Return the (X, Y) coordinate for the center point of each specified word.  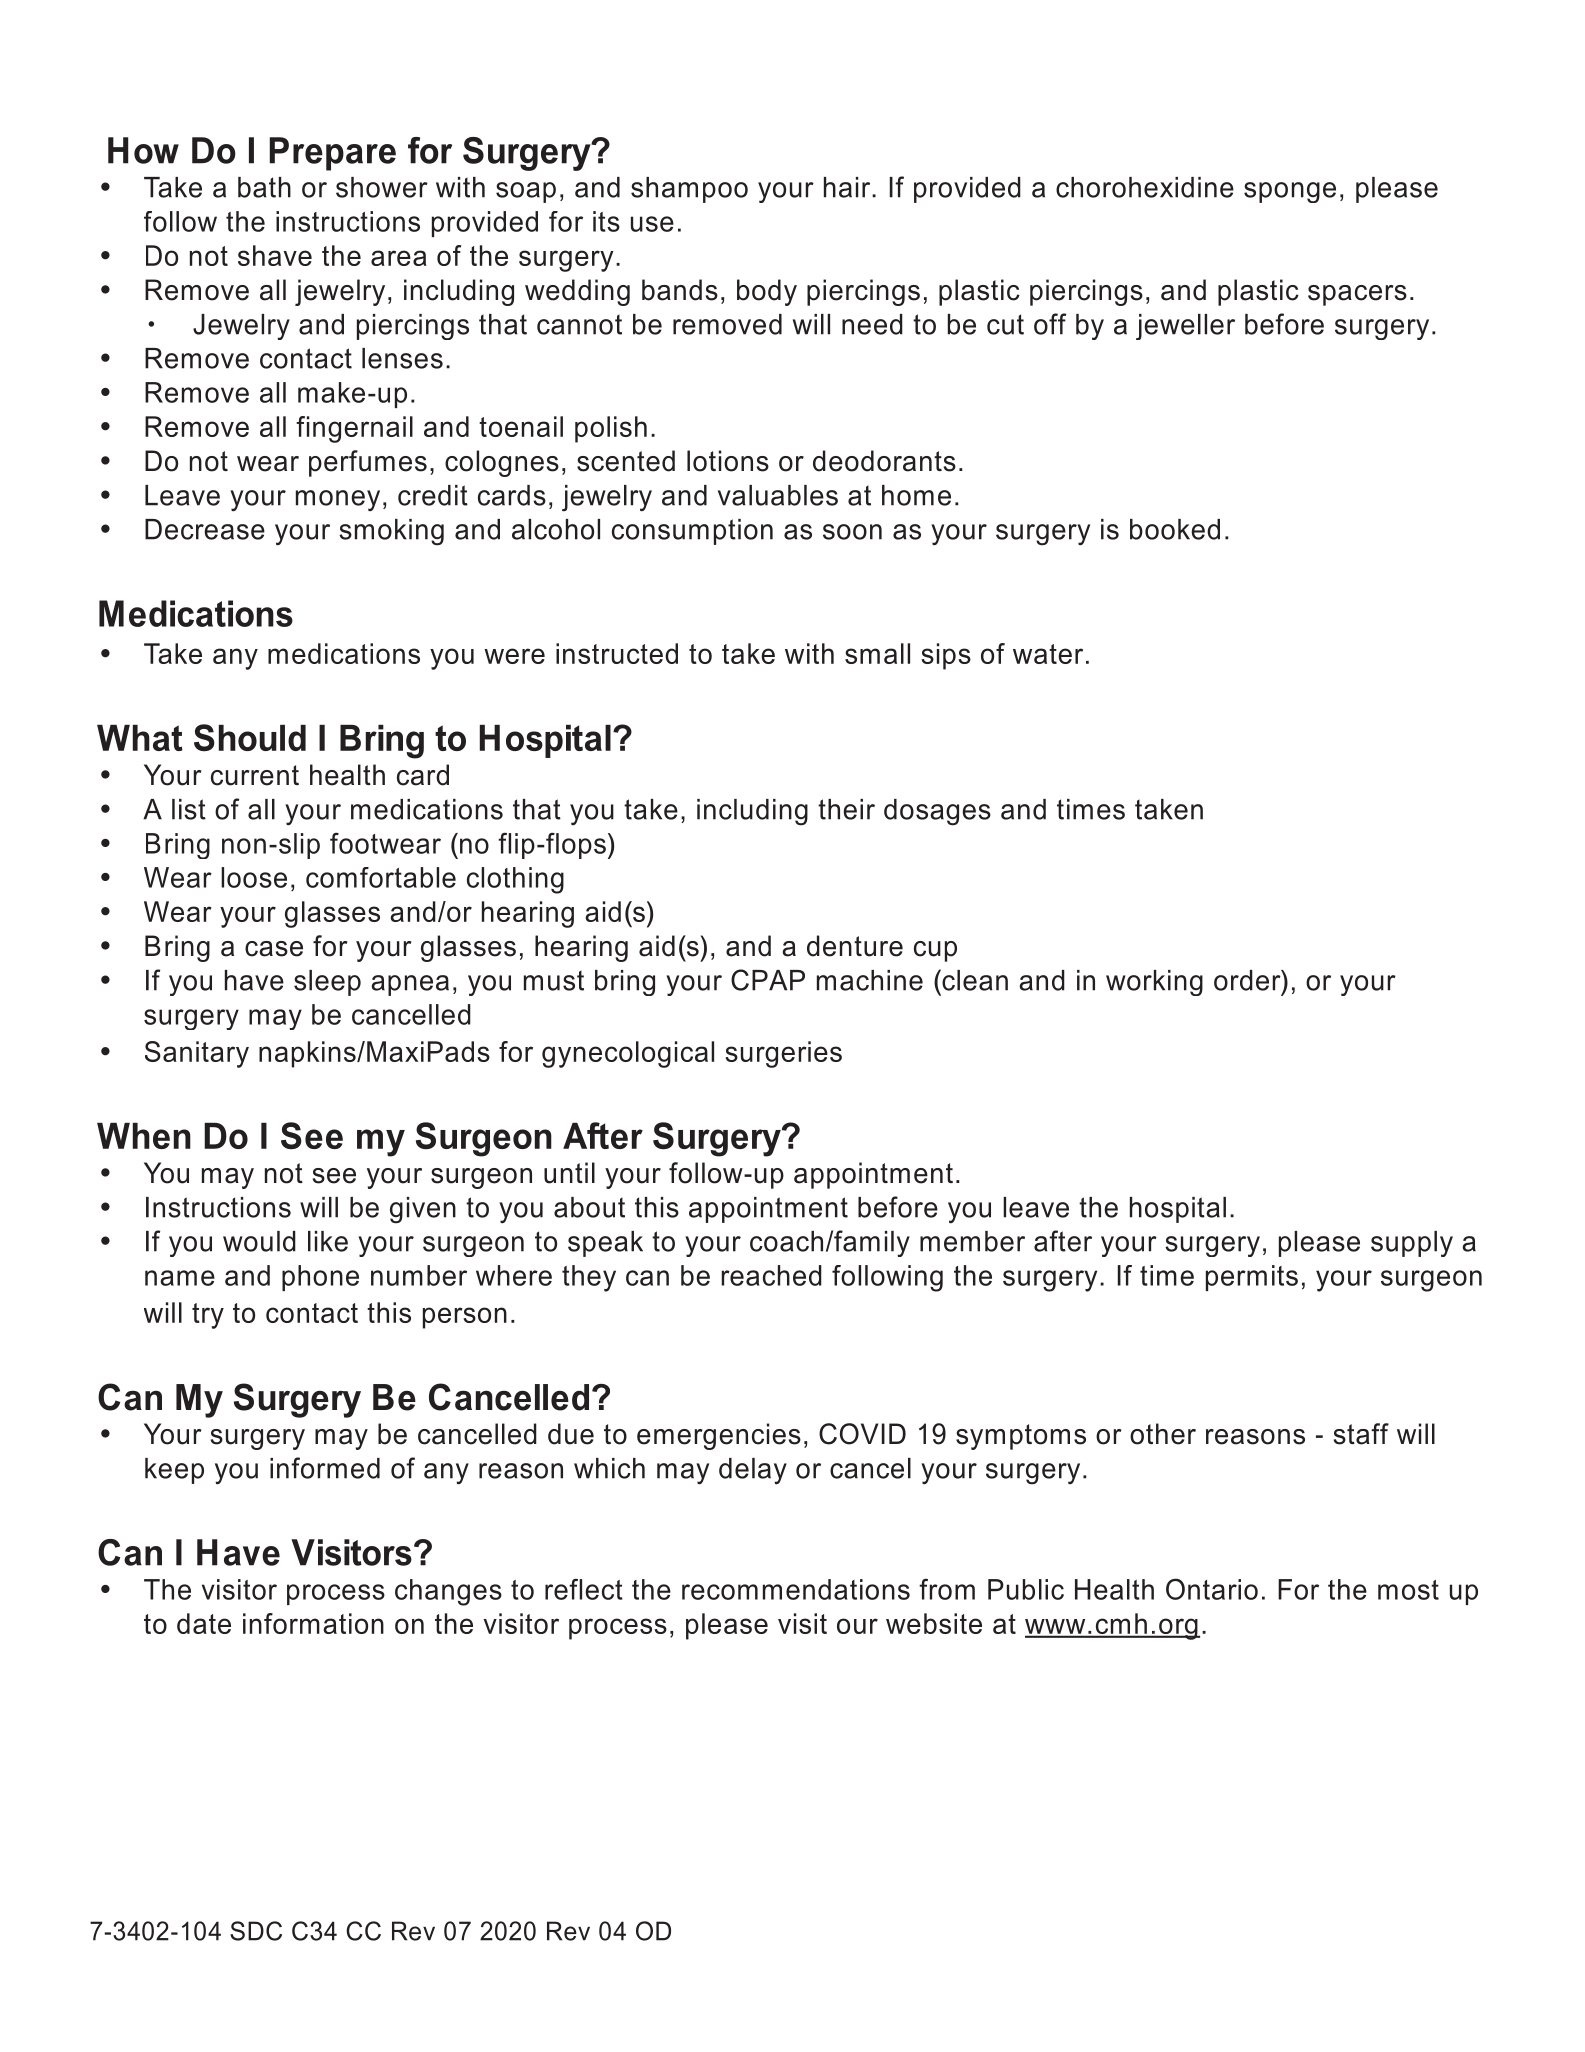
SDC (256, 1931)
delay (753, 1471)
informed (325, 1468)
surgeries (783, 1054)
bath (264, 187)
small (877, 653)
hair (848, 187)
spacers (1357, 295)
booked (1175, 529)
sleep (327, 983)
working (1154, 983)
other (1163, 1434)
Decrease (205, 529)
